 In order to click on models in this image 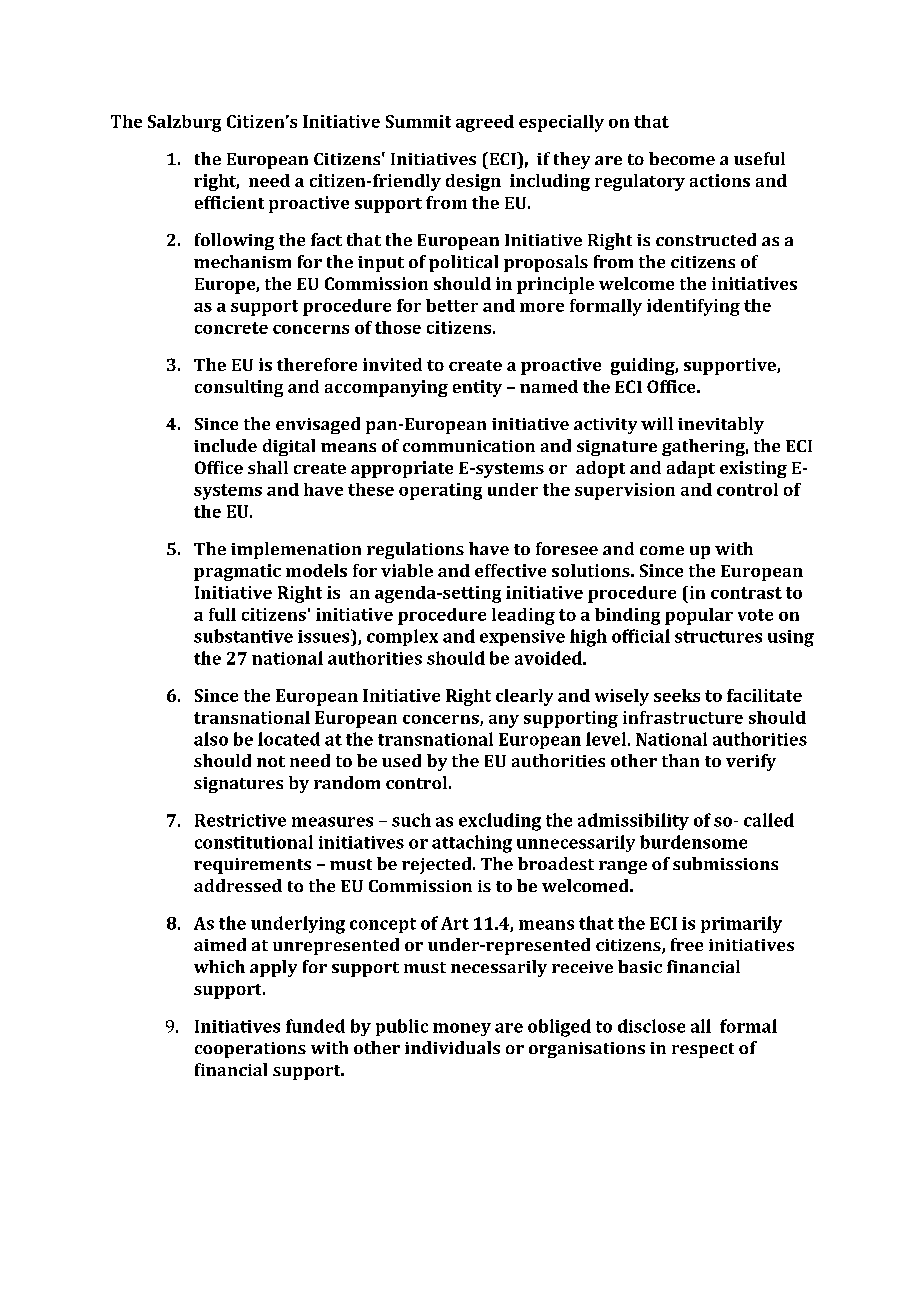, I will do `click(316, 570)`.
